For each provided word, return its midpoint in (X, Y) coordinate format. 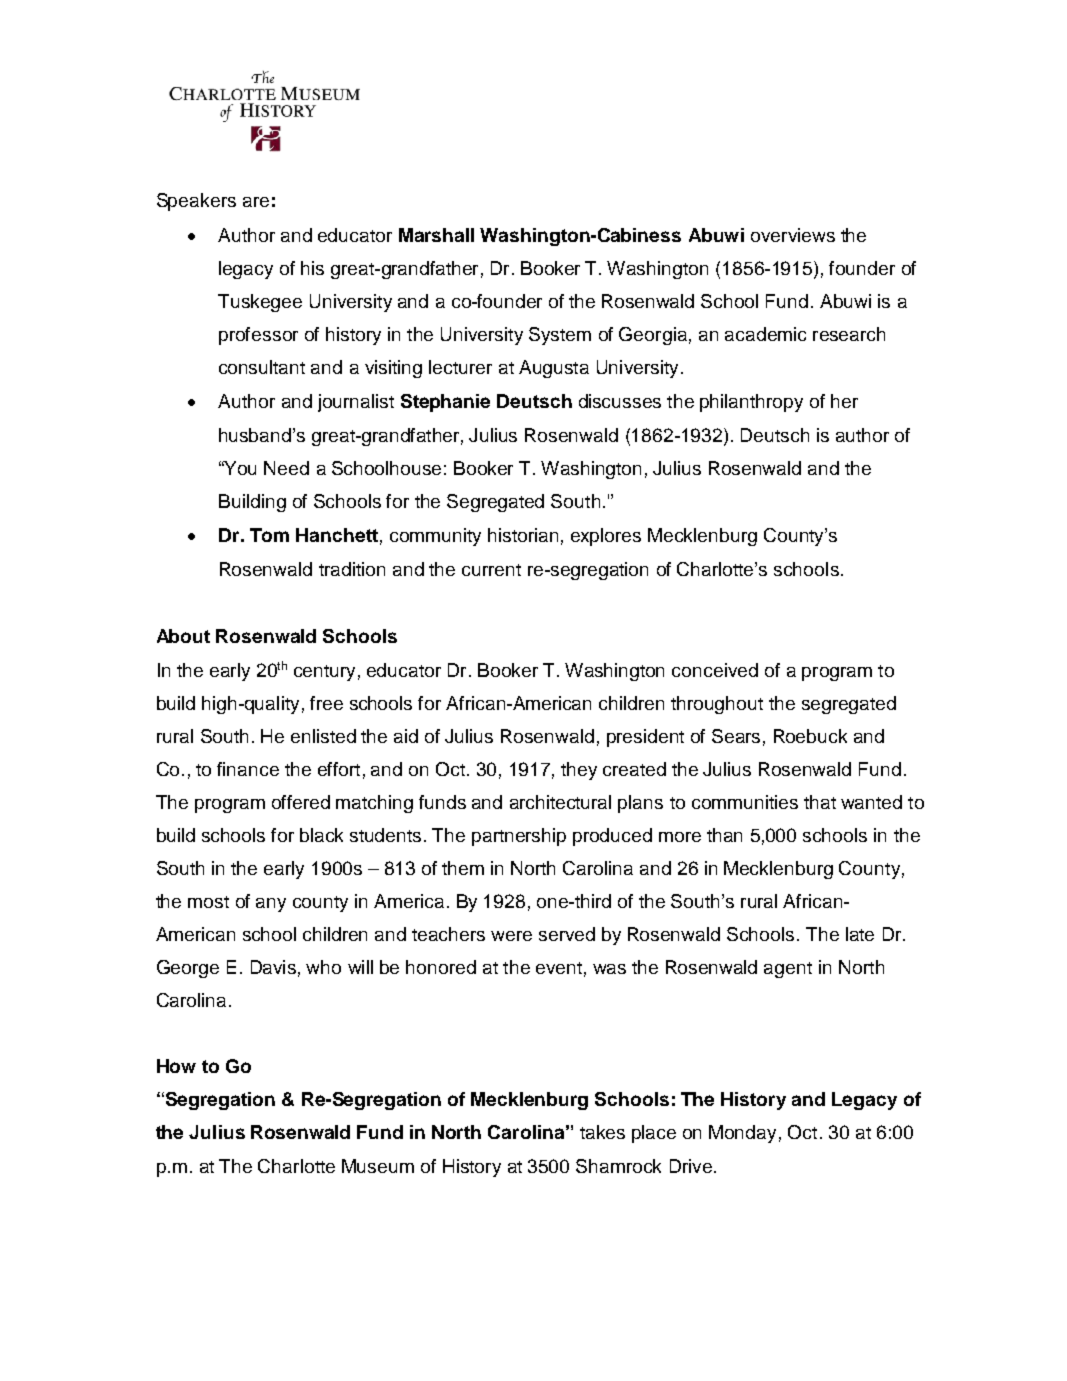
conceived (715, 670)
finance (248, 769)
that (820, 802)
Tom (269, 535)
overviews (793, 235)
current (491, 570)
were (511, 936)
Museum (378, 1166)
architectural (560, 802)
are (256, 202)
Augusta (554, 369)
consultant (262, 367)
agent (788, 970)
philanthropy (751, 403)
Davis (273, 967)
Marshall (436, 235)
